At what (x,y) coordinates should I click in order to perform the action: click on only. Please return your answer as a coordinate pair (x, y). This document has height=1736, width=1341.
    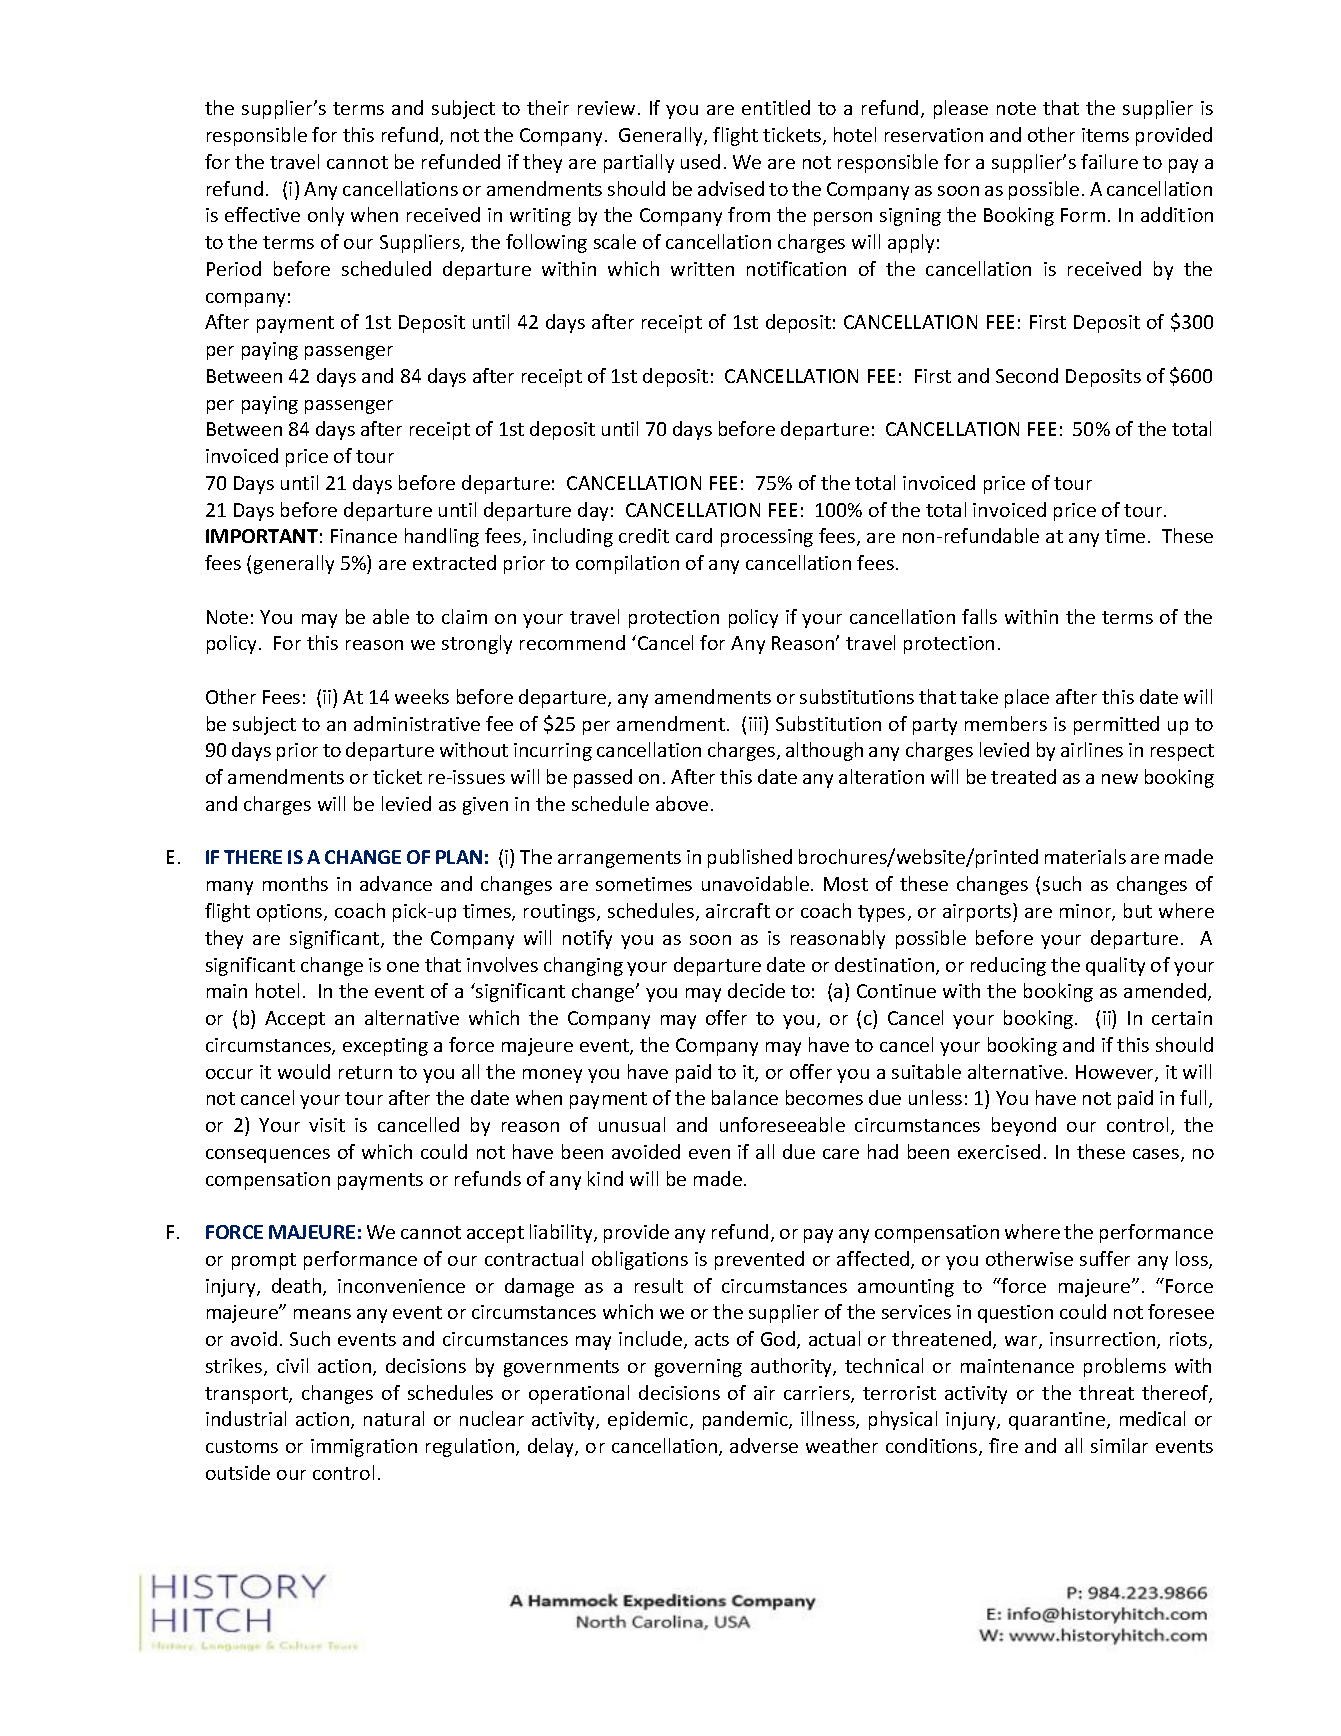
    Looking at the image, I should click on (326, 216).
